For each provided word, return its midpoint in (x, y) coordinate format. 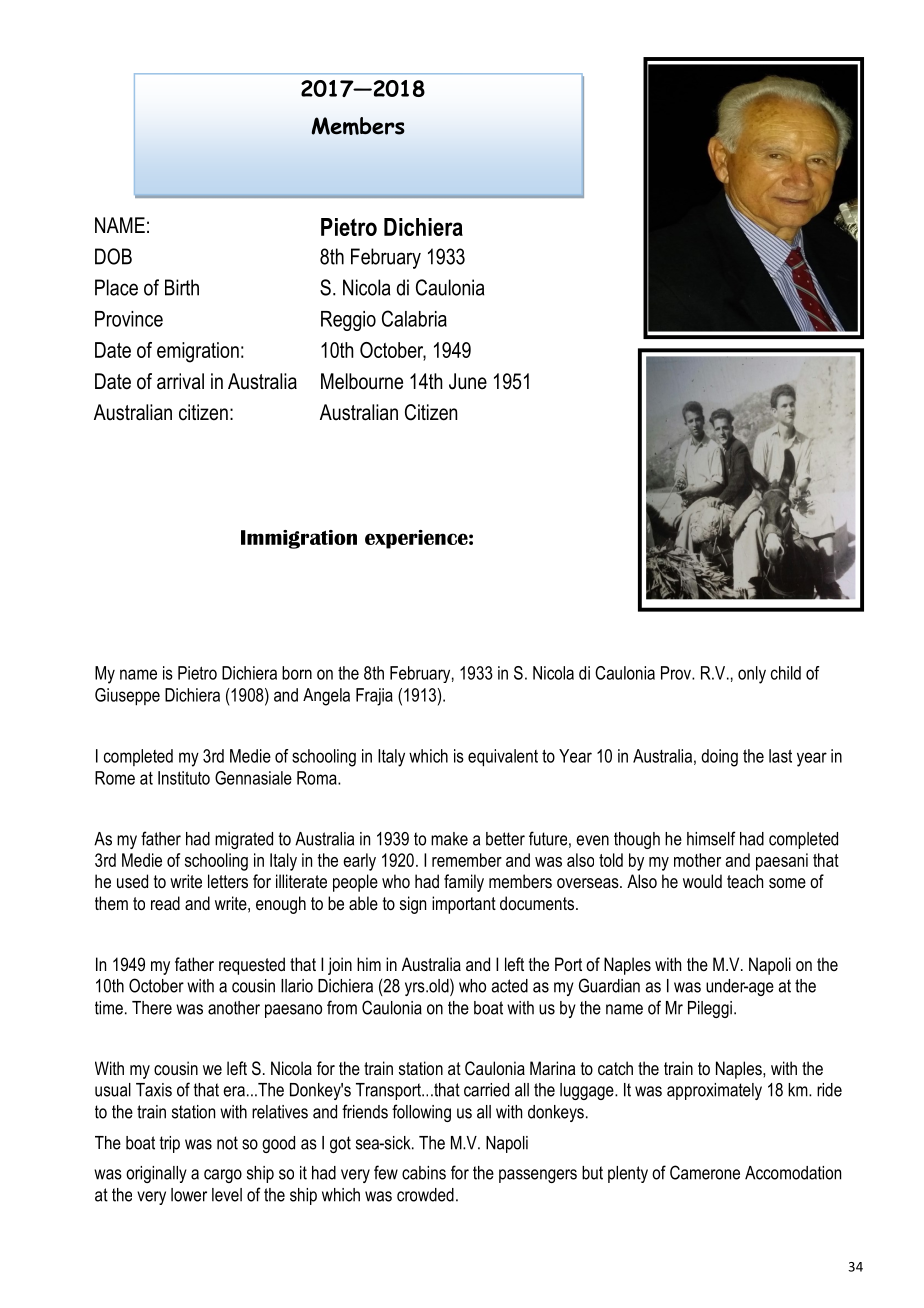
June (468, 381)
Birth (182, 287)
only (752, 675)
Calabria (414, 318)
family (464, 883)
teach (745, 881)
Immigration (299, 539)
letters (228, 881)
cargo (223, 1176)
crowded (425, 1195)
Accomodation (793, 1173)
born (297, 673)
